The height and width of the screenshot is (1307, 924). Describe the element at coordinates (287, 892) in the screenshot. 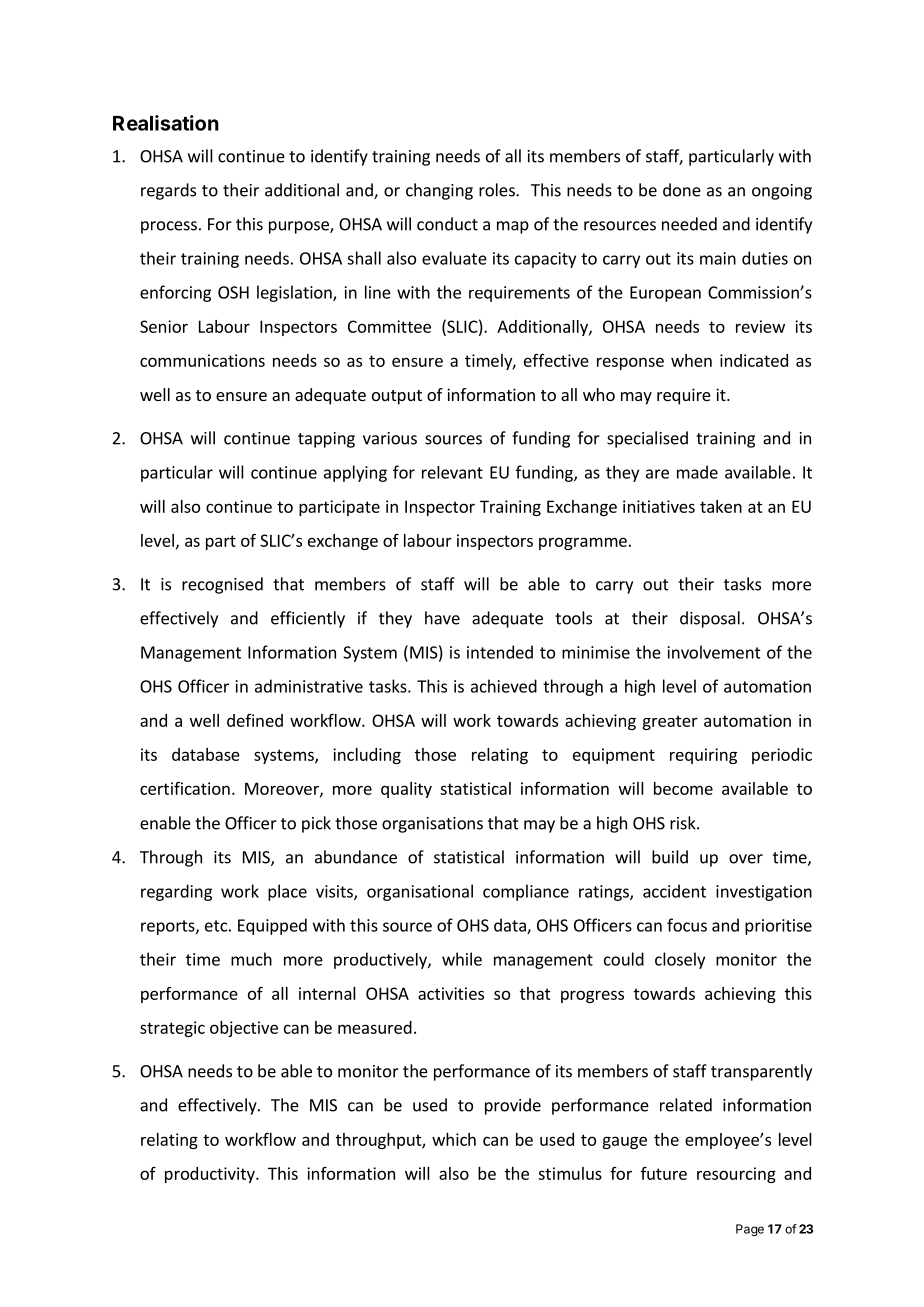

I see `place` at that location.
